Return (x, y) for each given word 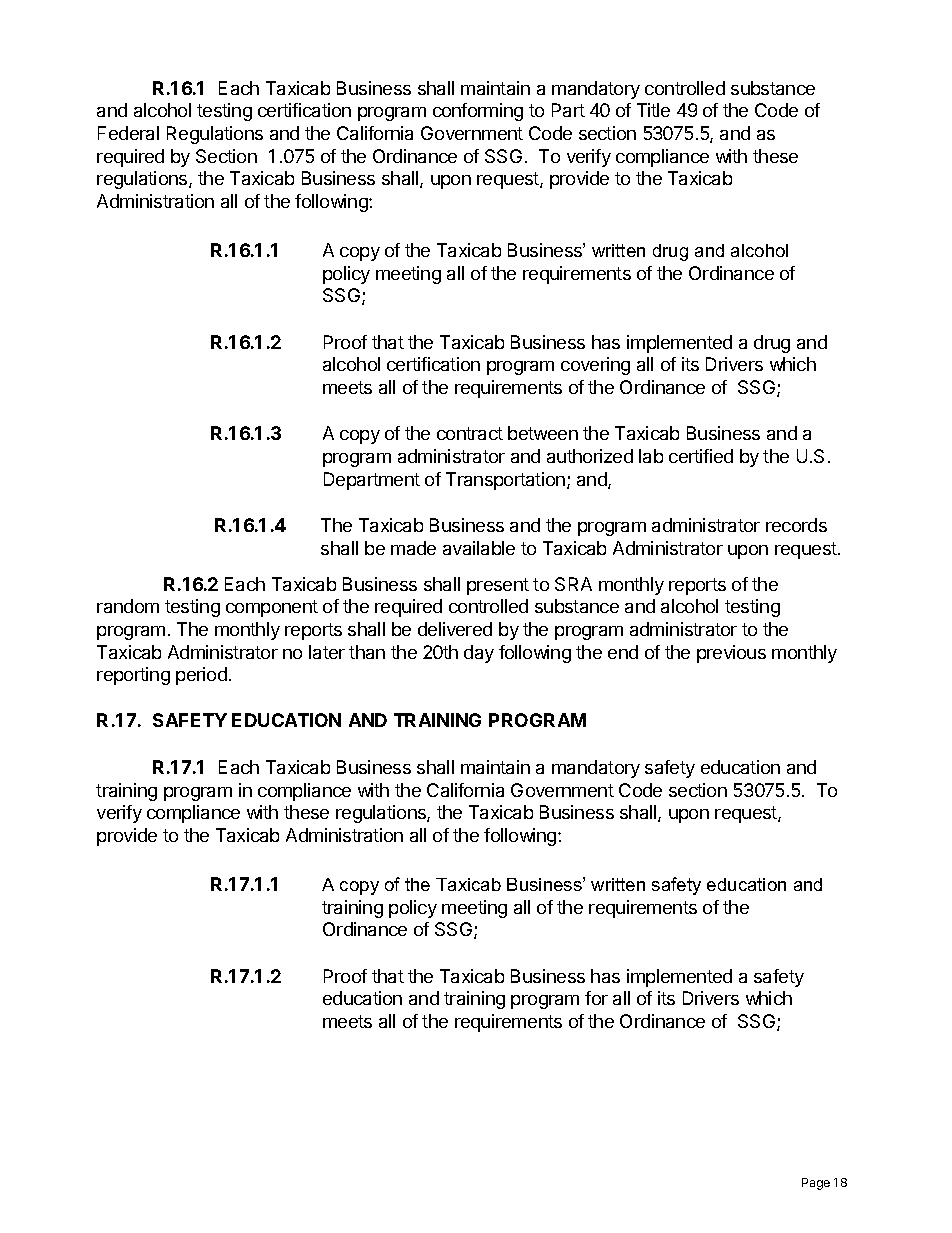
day (479, 654)
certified (701, 456)
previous (731, 654)
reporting (133, 676)
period (201, 676)
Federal (128, 133)
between (543, 433)
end (623, 652)
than (367, 652)
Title (653, 110)
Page (816, 1184)
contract (470, 433)
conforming (478, 112)
